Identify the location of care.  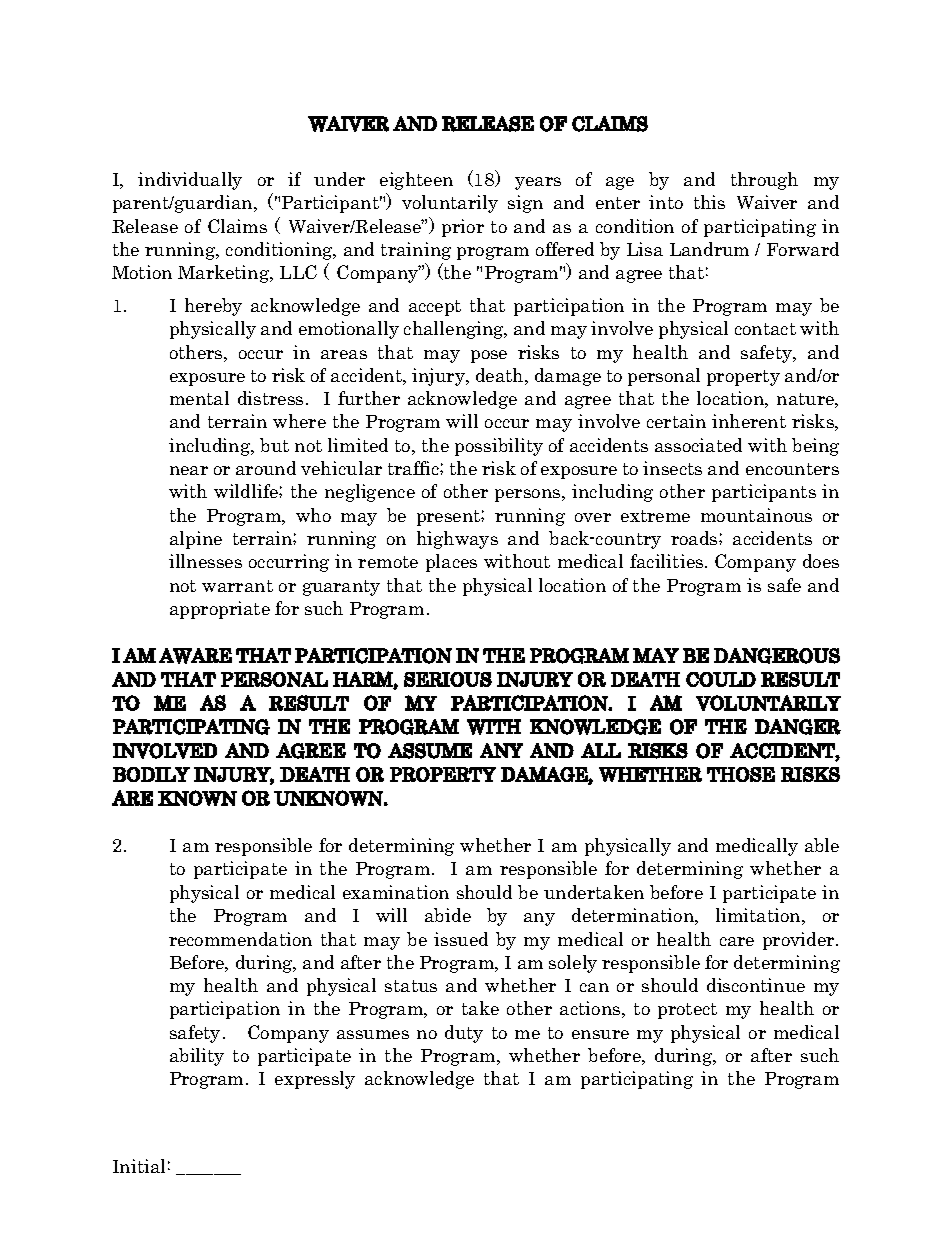
(737, 941).
